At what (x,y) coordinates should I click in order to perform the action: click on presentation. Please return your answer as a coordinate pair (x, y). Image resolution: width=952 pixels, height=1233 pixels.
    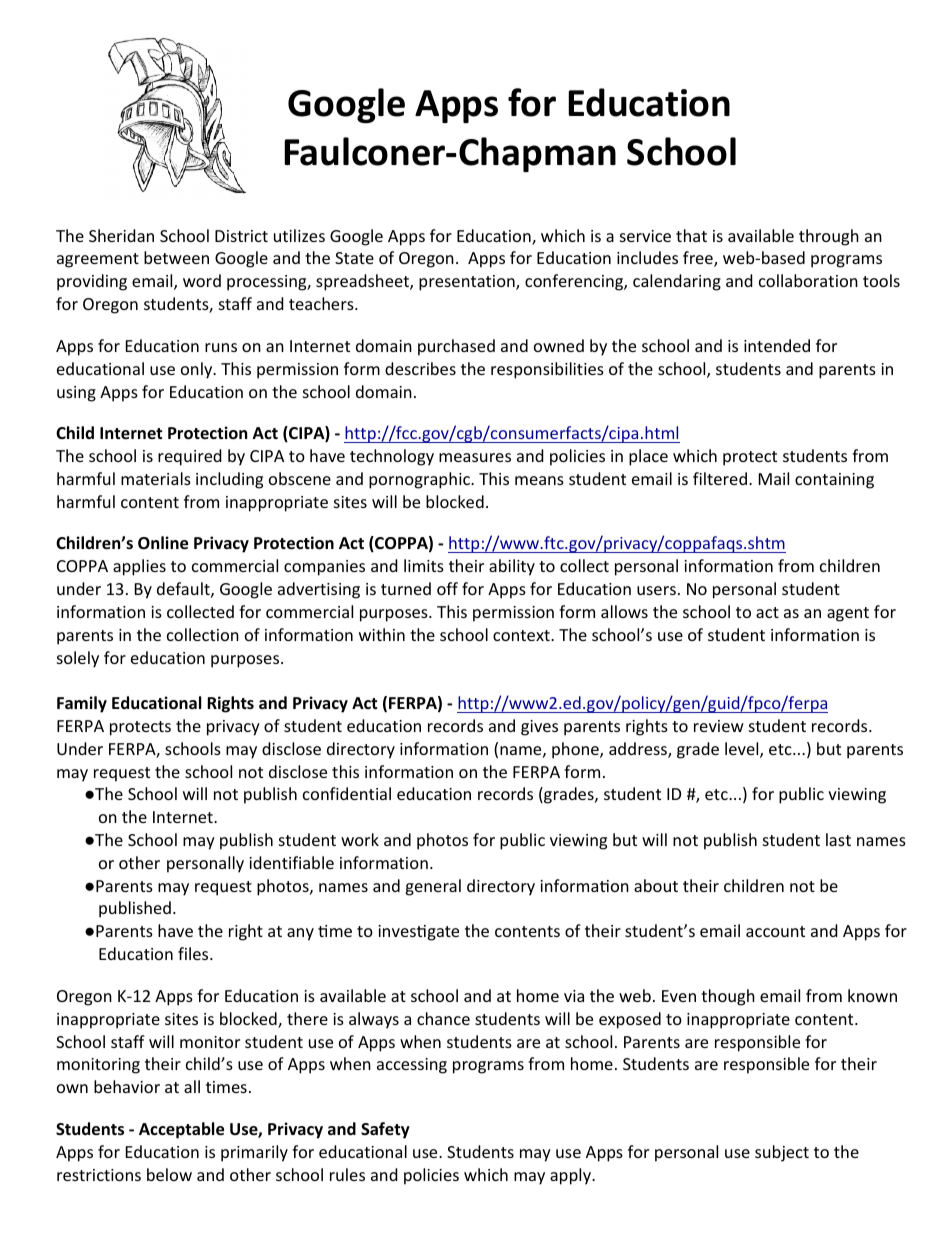
    Looking at the image, I should click on (468, 283).
